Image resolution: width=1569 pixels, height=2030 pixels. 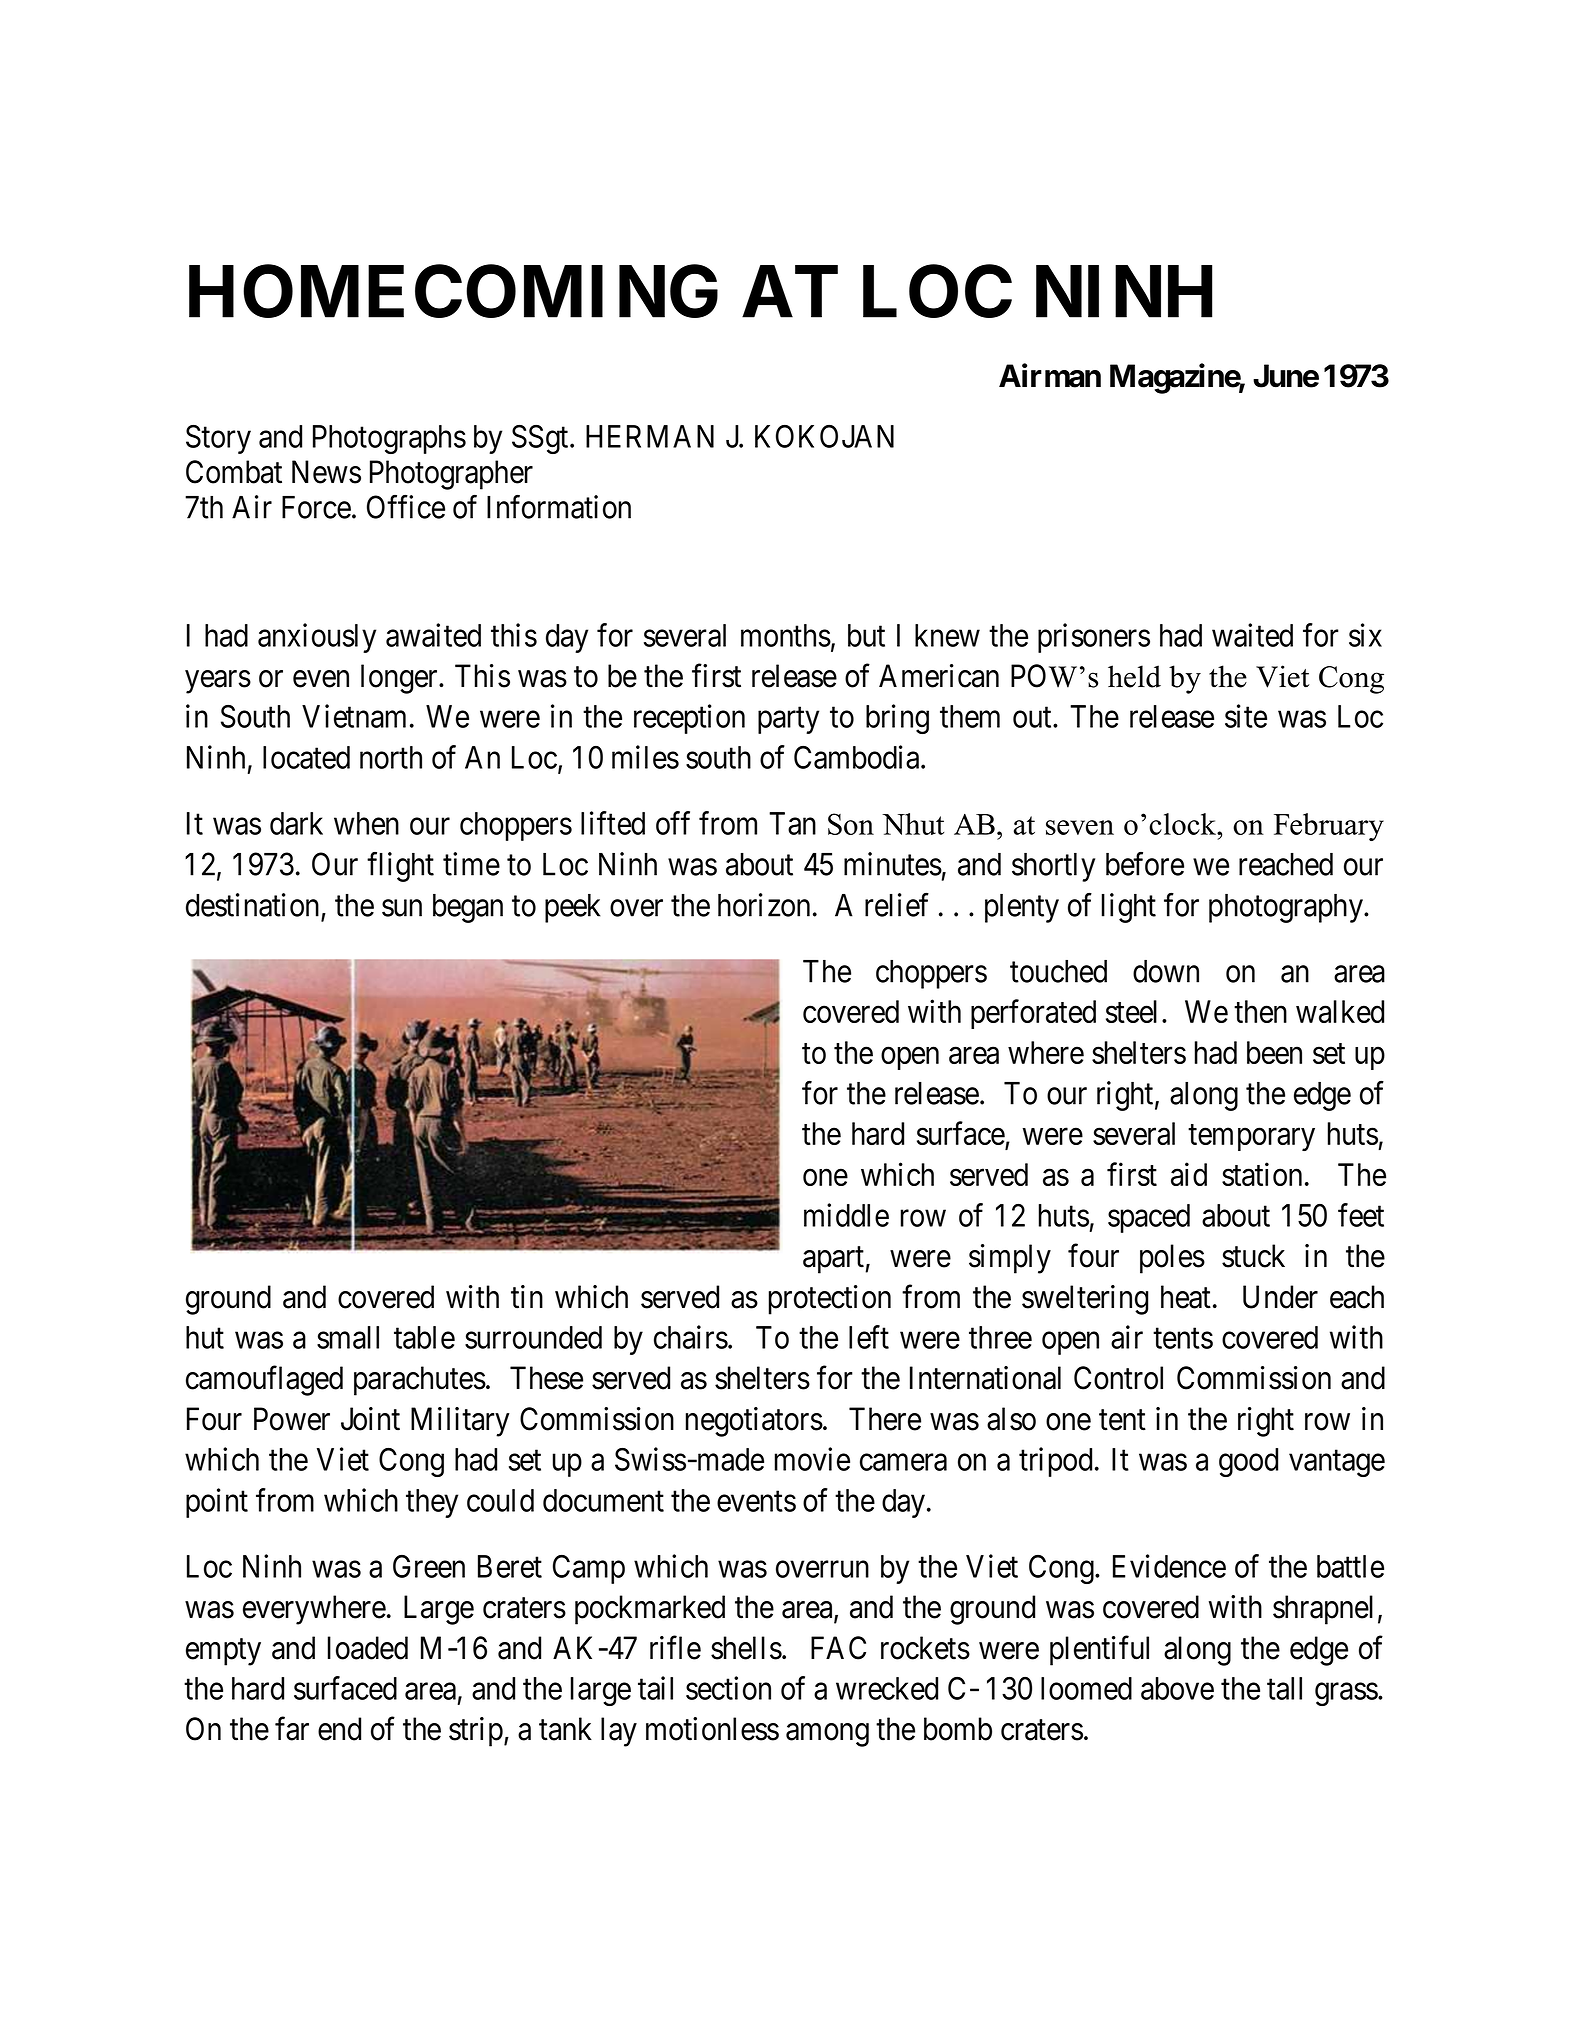 What do you see at coordinates (728, 1688) in the screenshot?
I see `section` at bounding box center [728, 1688].
